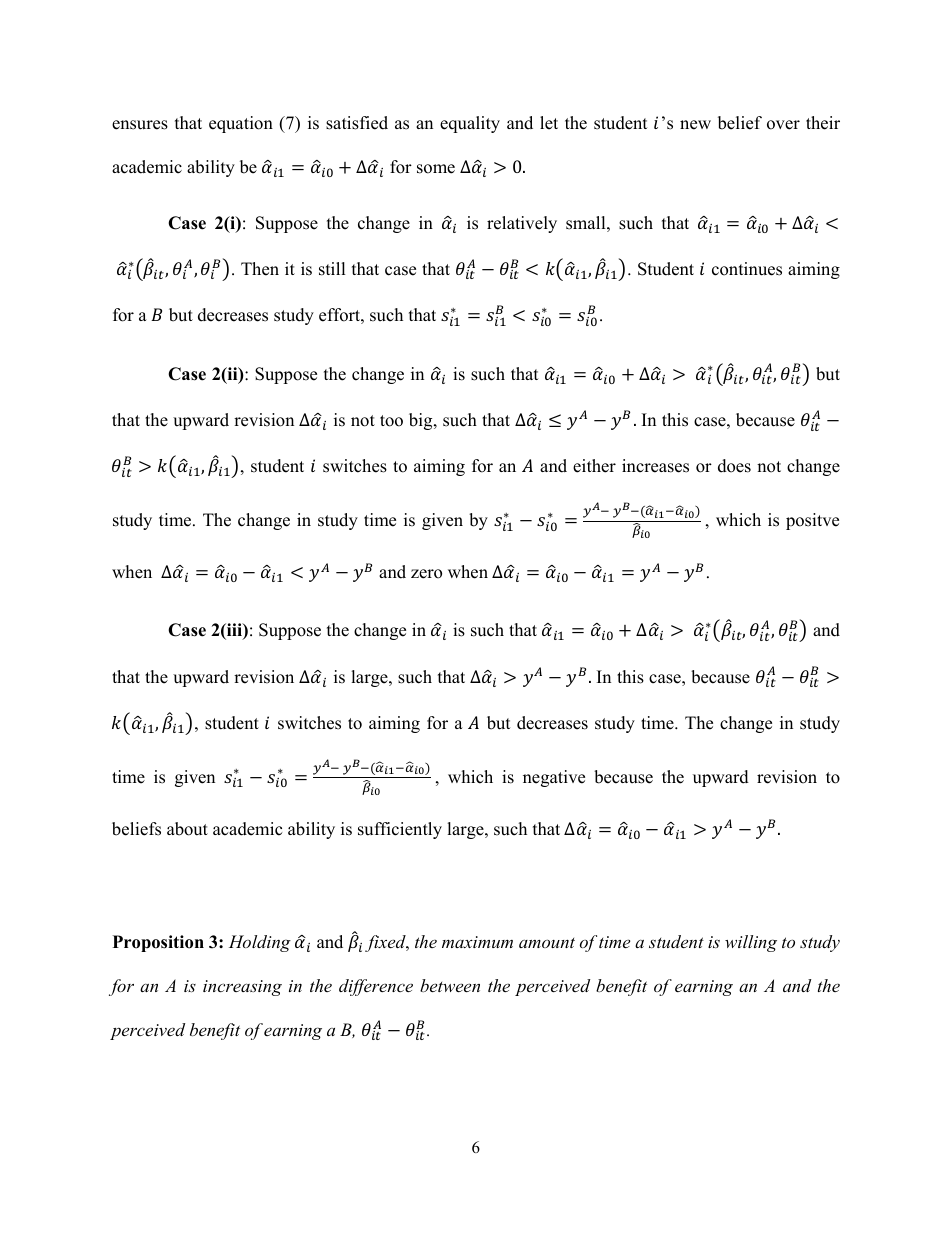  Describe the element at coordinates (812, 521) in the image. I see `positve` at that location.
